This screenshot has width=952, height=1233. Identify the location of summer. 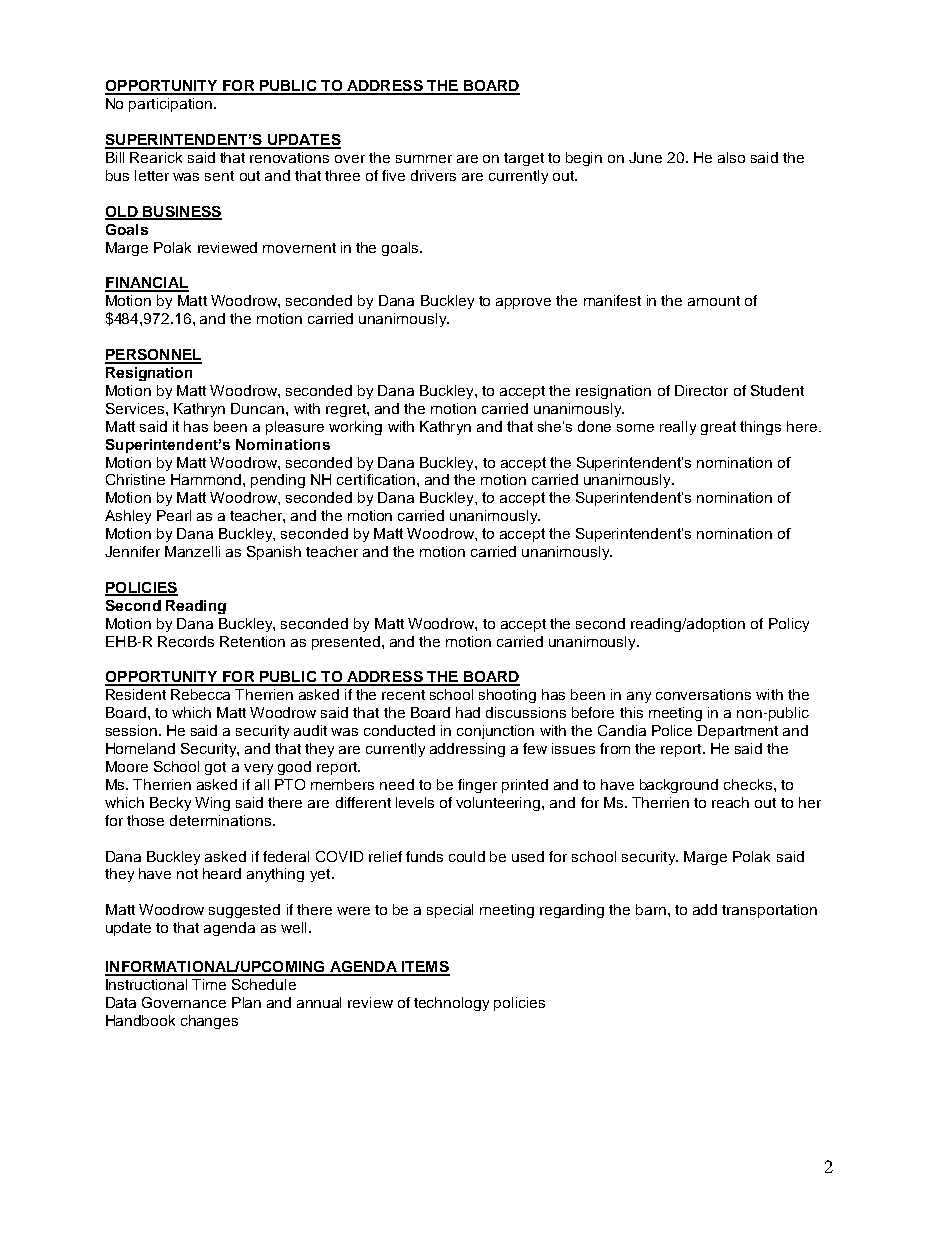
(424, 159).
